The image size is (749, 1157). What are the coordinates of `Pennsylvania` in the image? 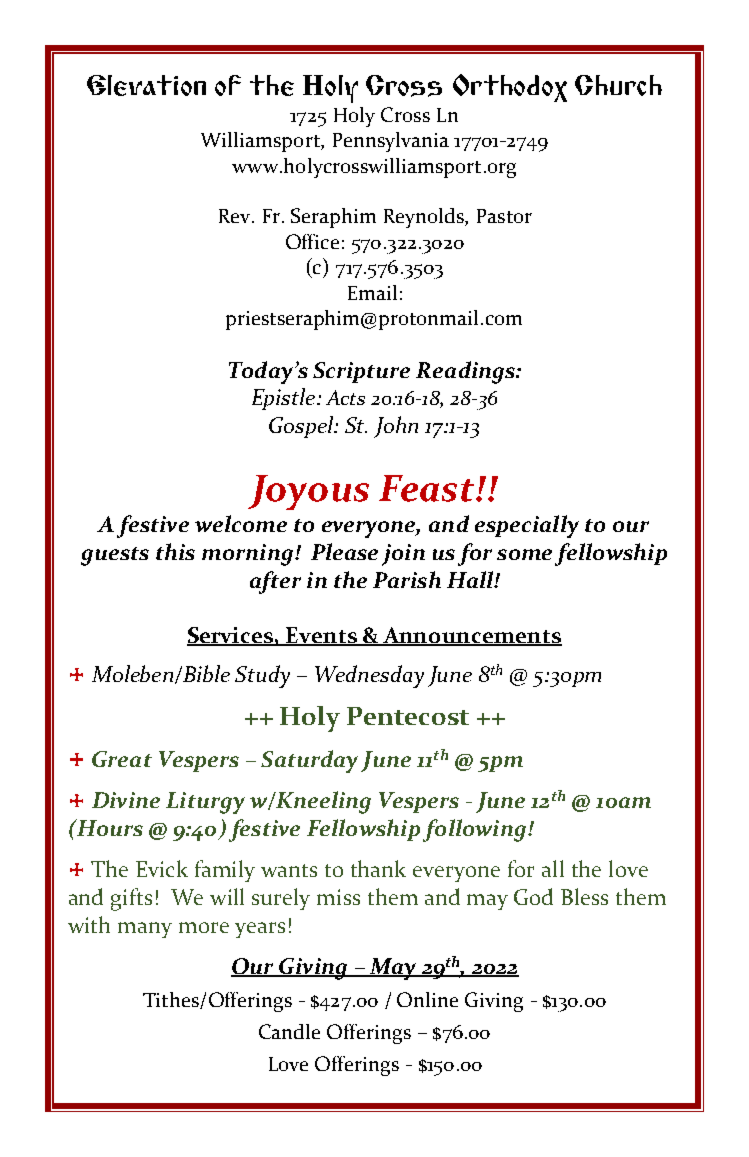 It's located at (391, 142).
